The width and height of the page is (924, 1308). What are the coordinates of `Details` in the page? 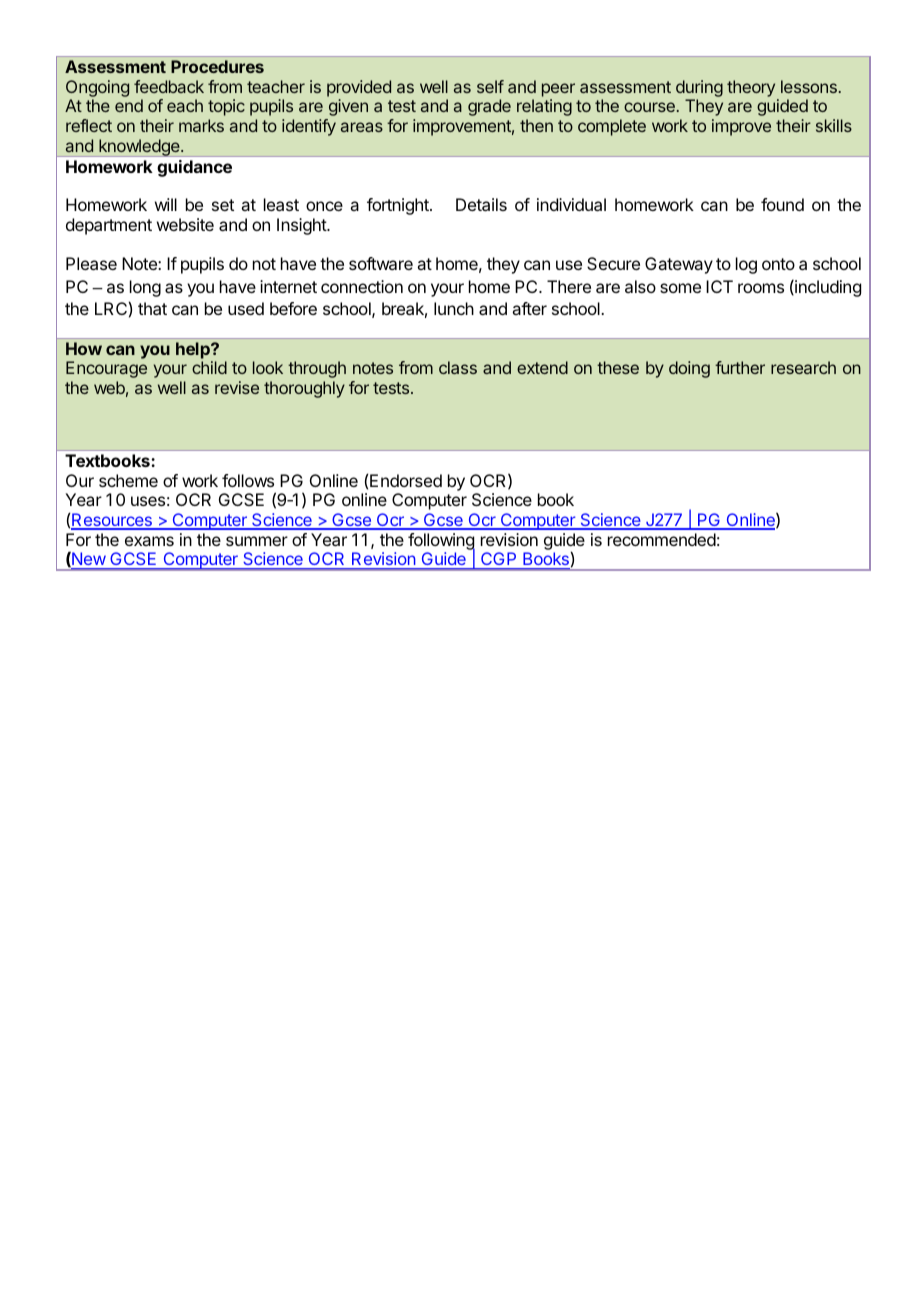 It's located at (481, 204).
